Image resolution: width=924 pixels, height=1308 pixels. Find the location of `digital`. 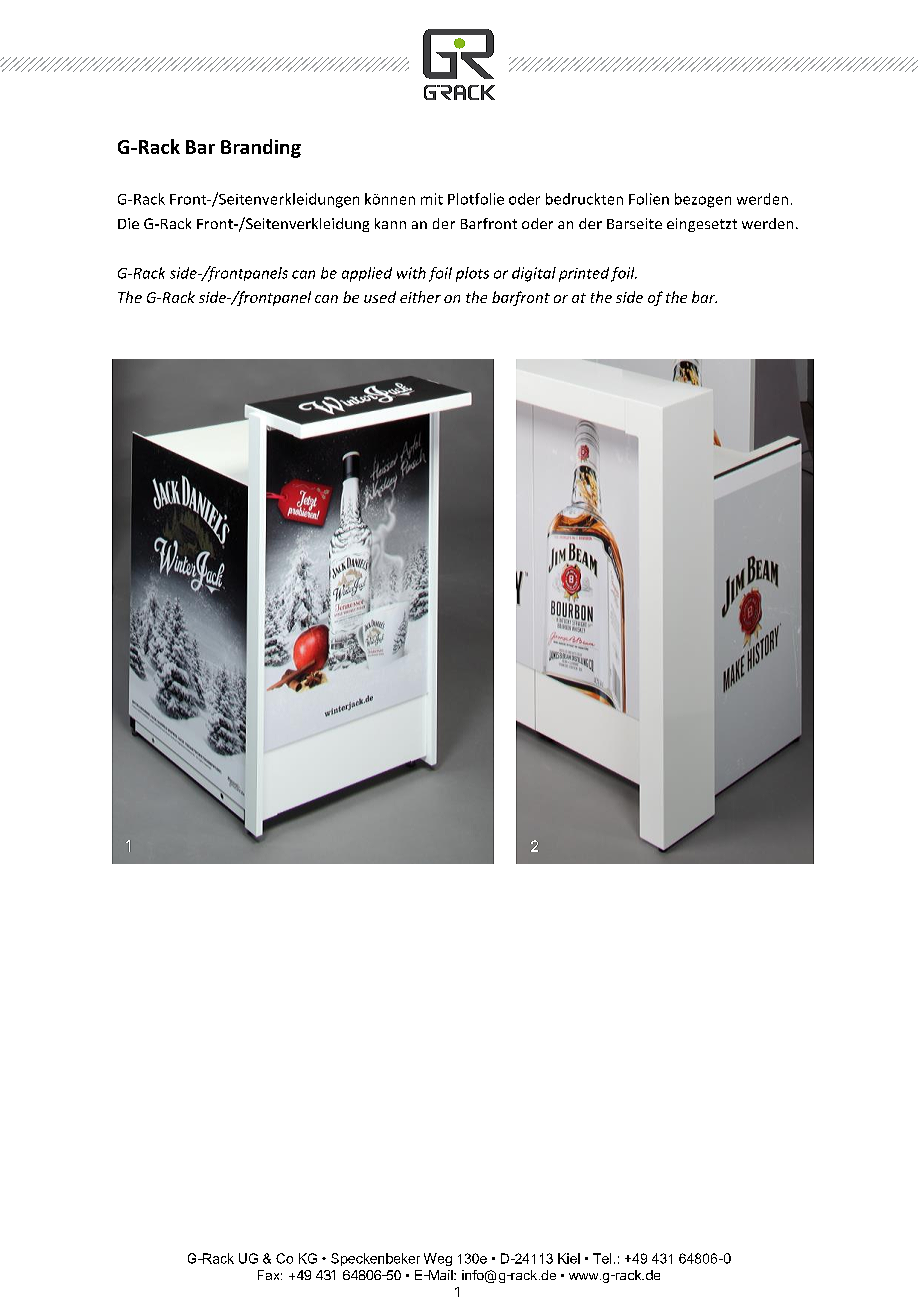

digital is located at coordinates (534, 274).
